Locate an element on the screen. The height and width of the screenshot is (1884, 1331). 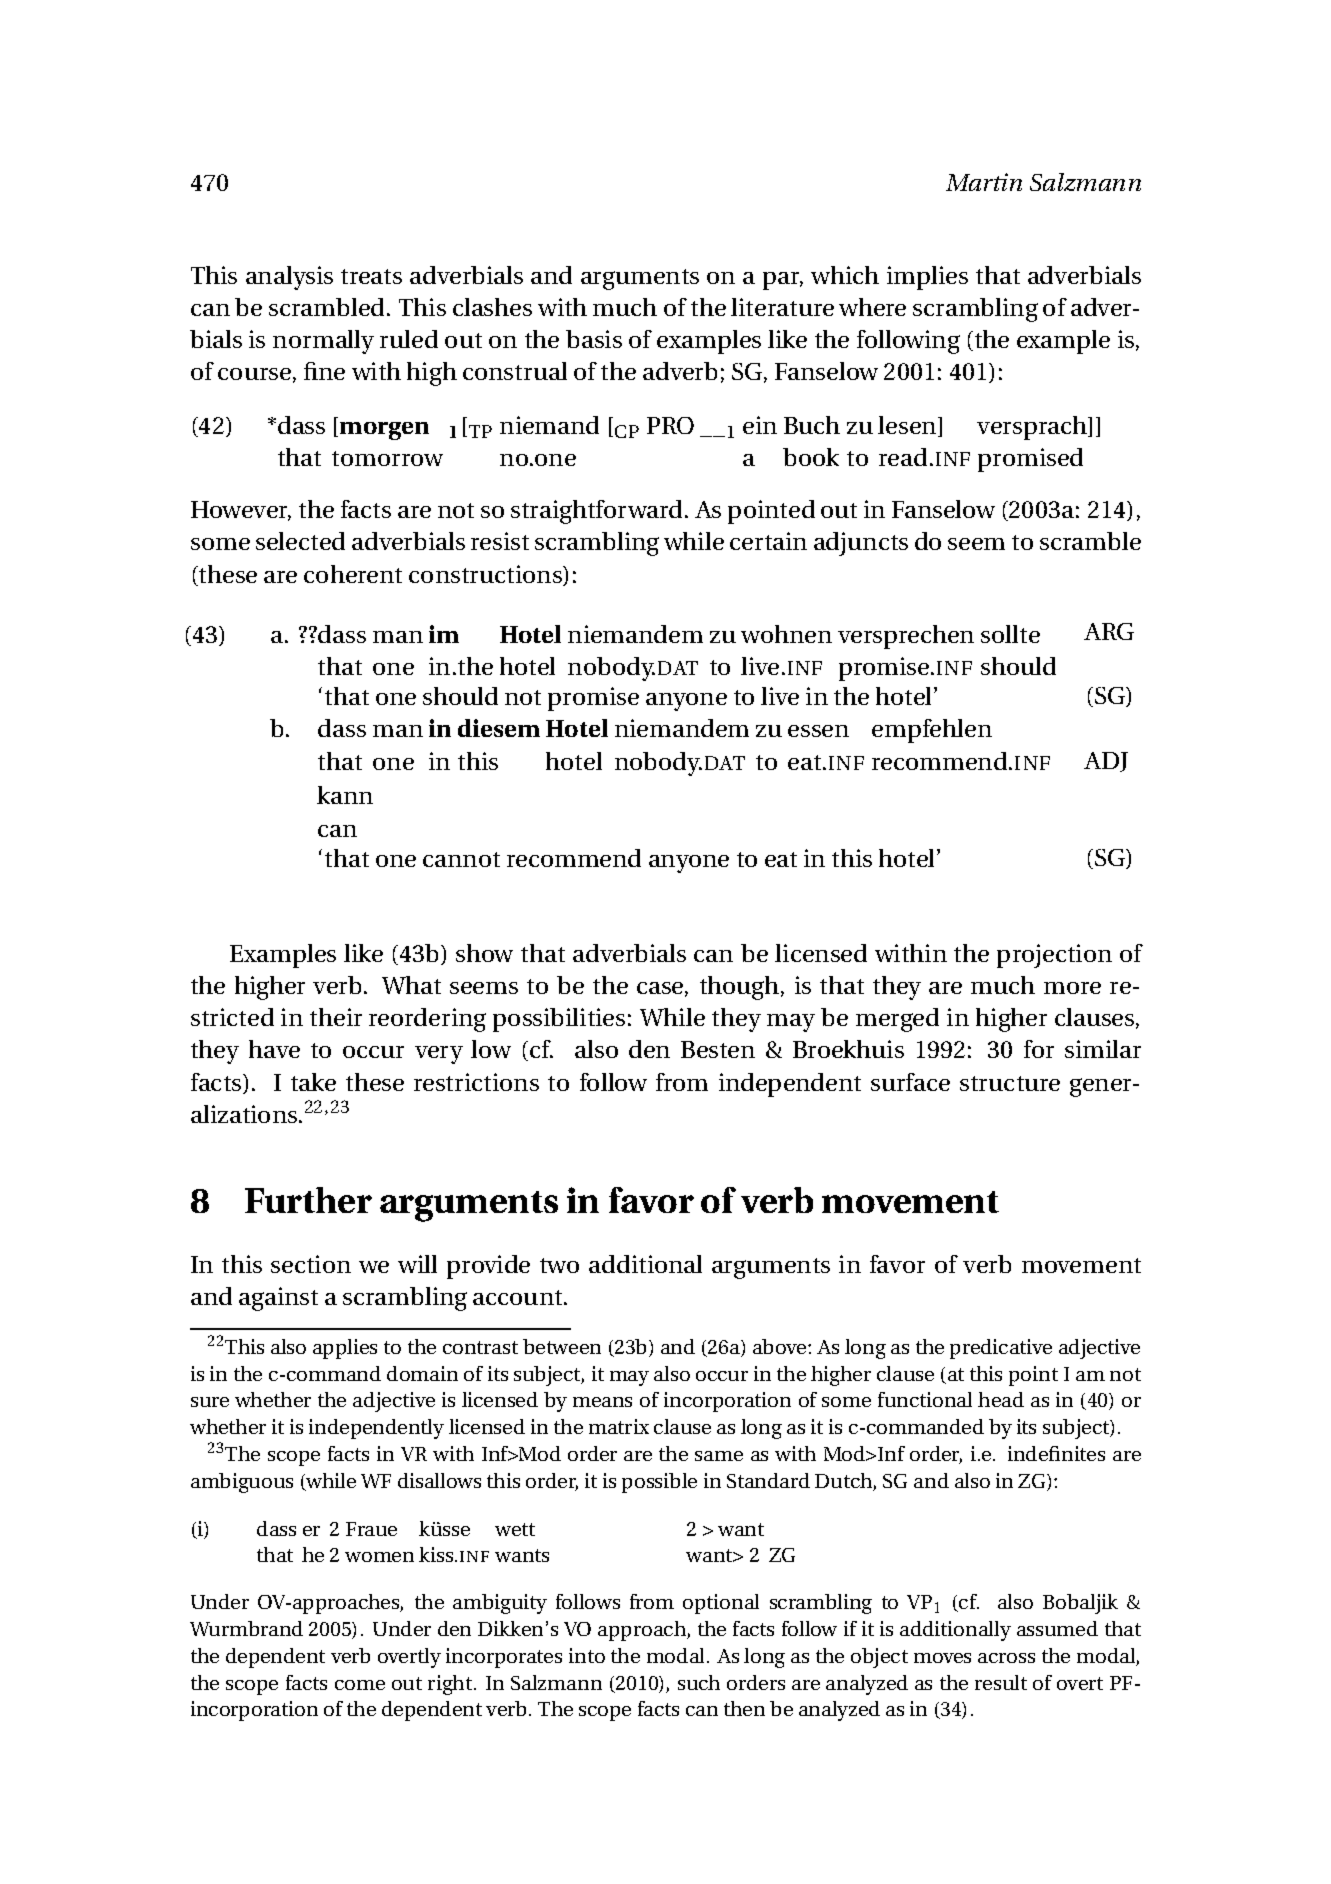
basis is located at coordinates (594, 339).
